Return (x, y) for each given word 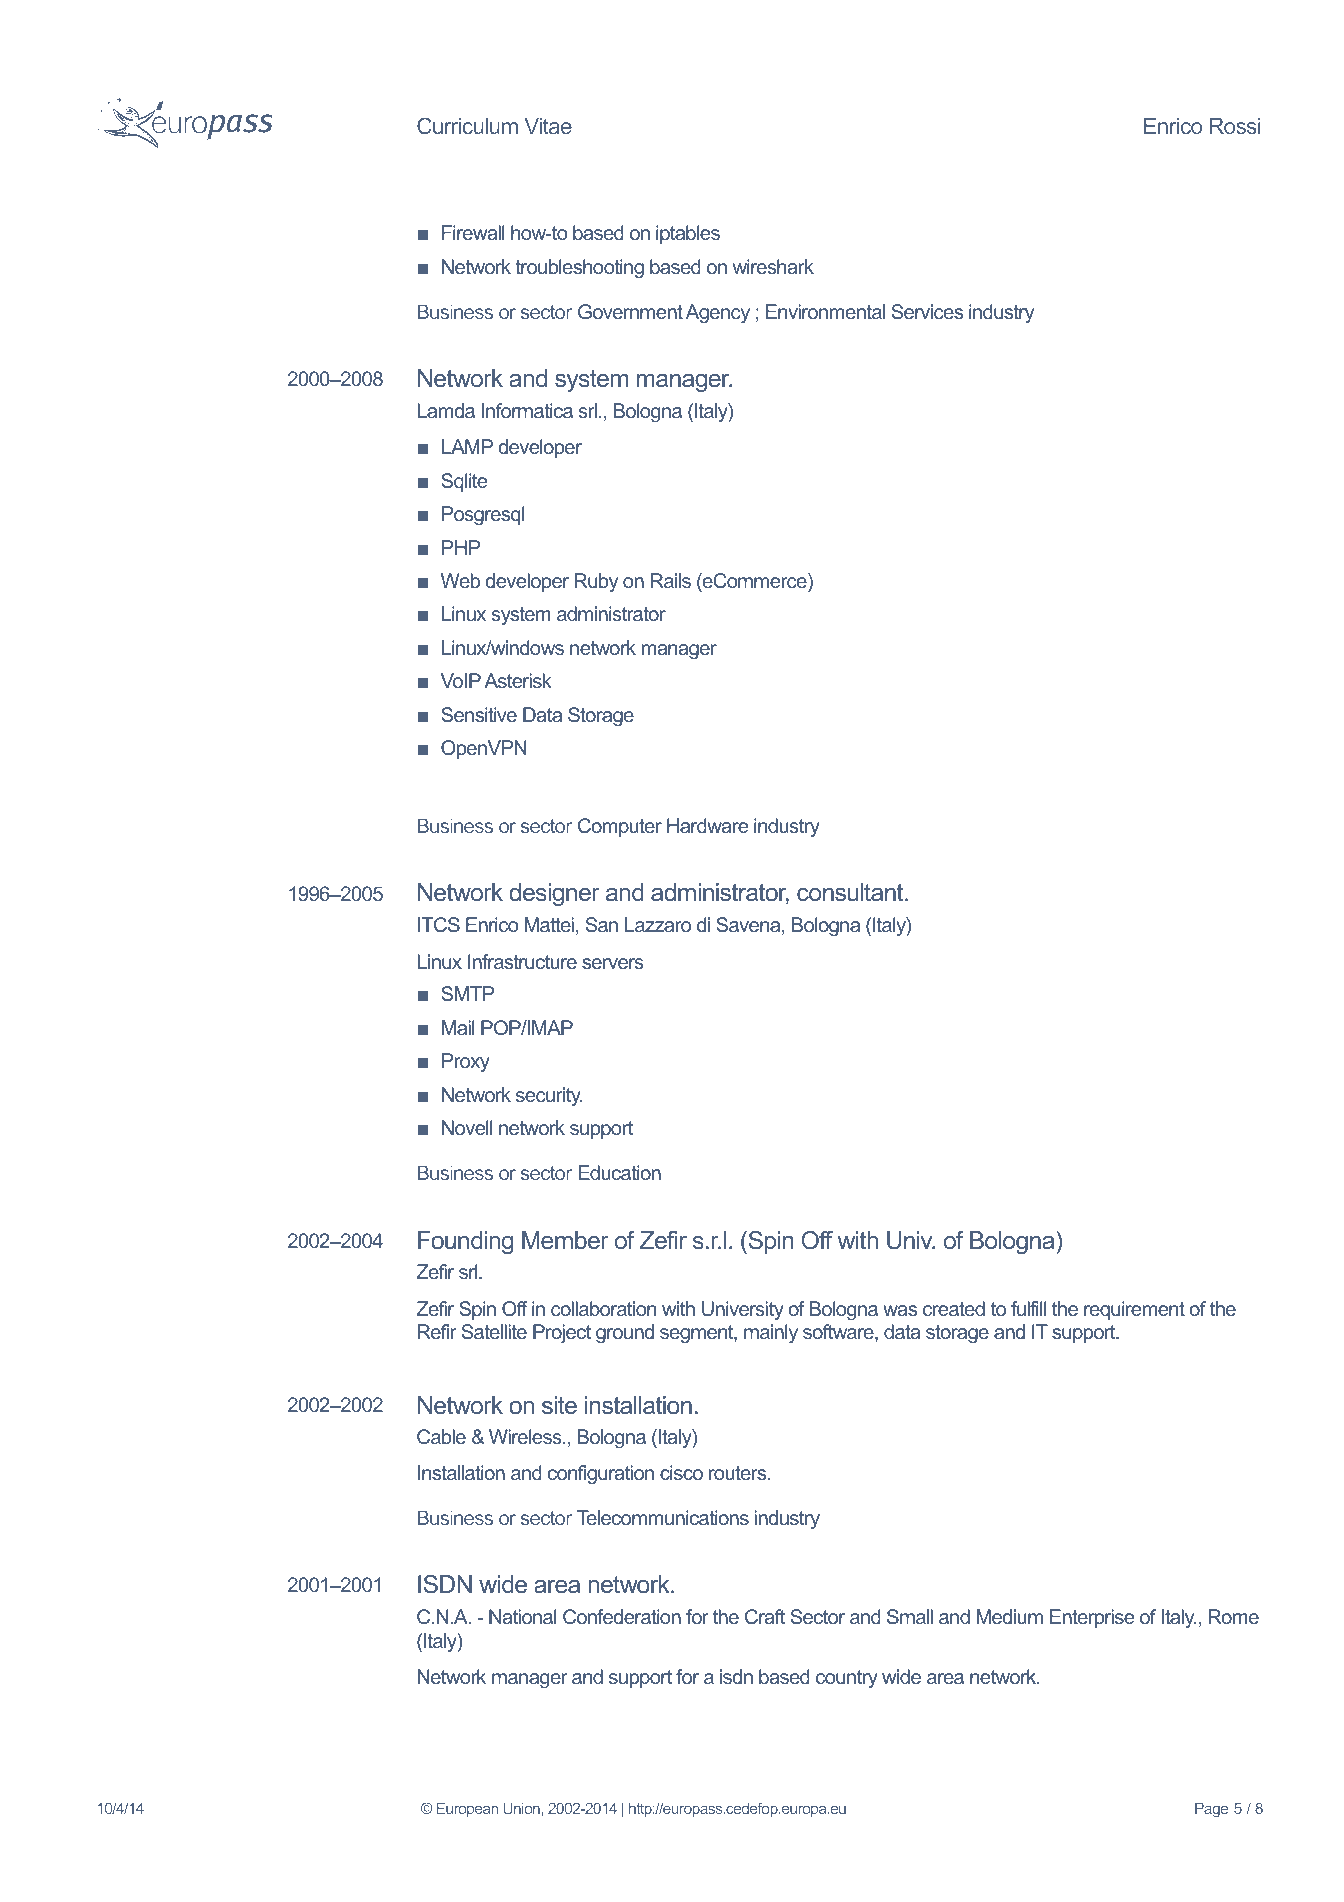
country (847, 1679)
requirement (1134, 1310)
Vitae (548, 126)
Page (1211, 1810)
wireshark (773, 266)
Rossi (1235, 126)
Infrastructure (522, 961)
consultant (851, 892)
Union (521, 1808)
